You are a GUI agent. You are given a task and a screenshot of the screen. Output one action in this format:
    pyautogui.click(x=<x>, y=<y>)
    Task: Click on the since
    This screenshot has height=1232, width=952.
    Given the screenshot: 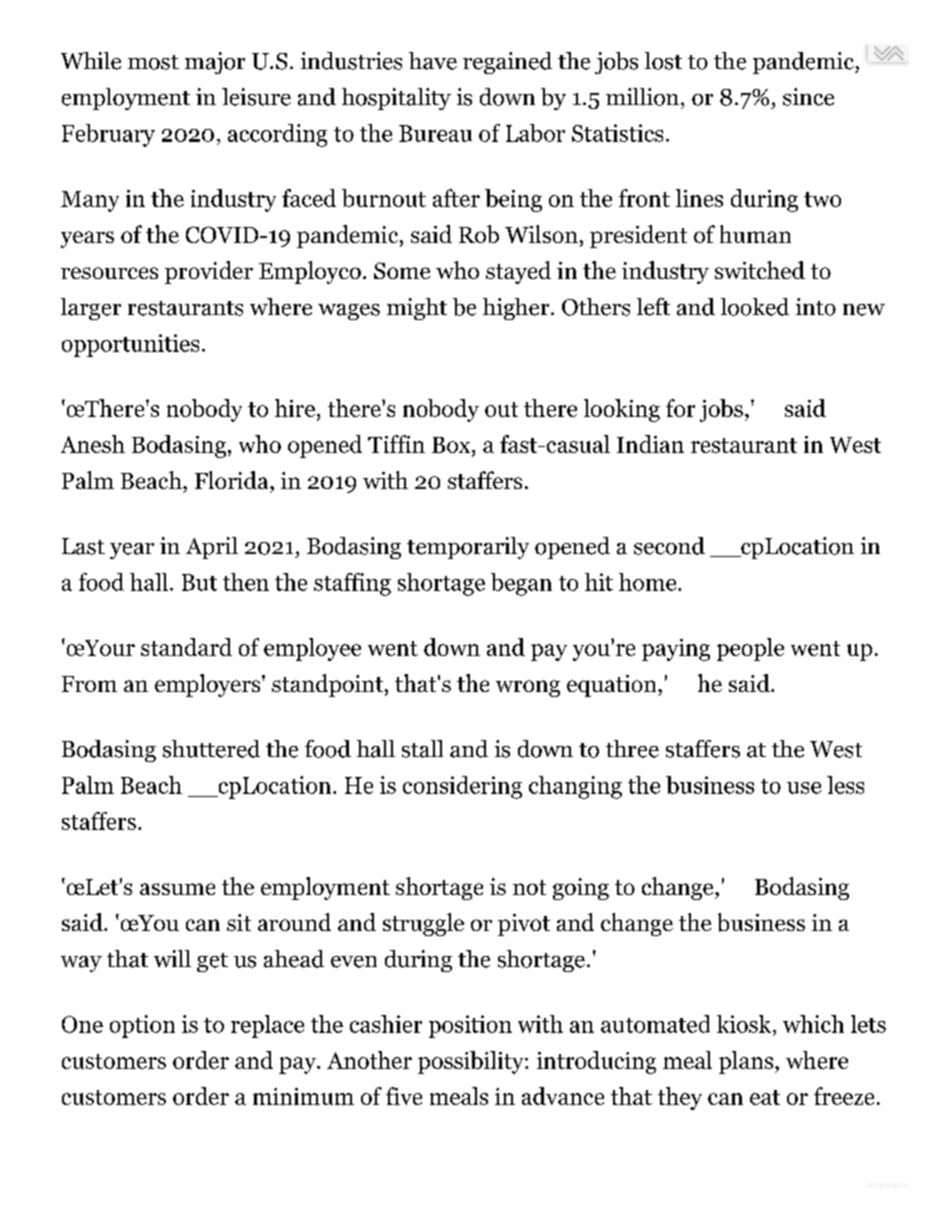 What is the action you would take?
    pyautogui.click(x=808, y=97)
